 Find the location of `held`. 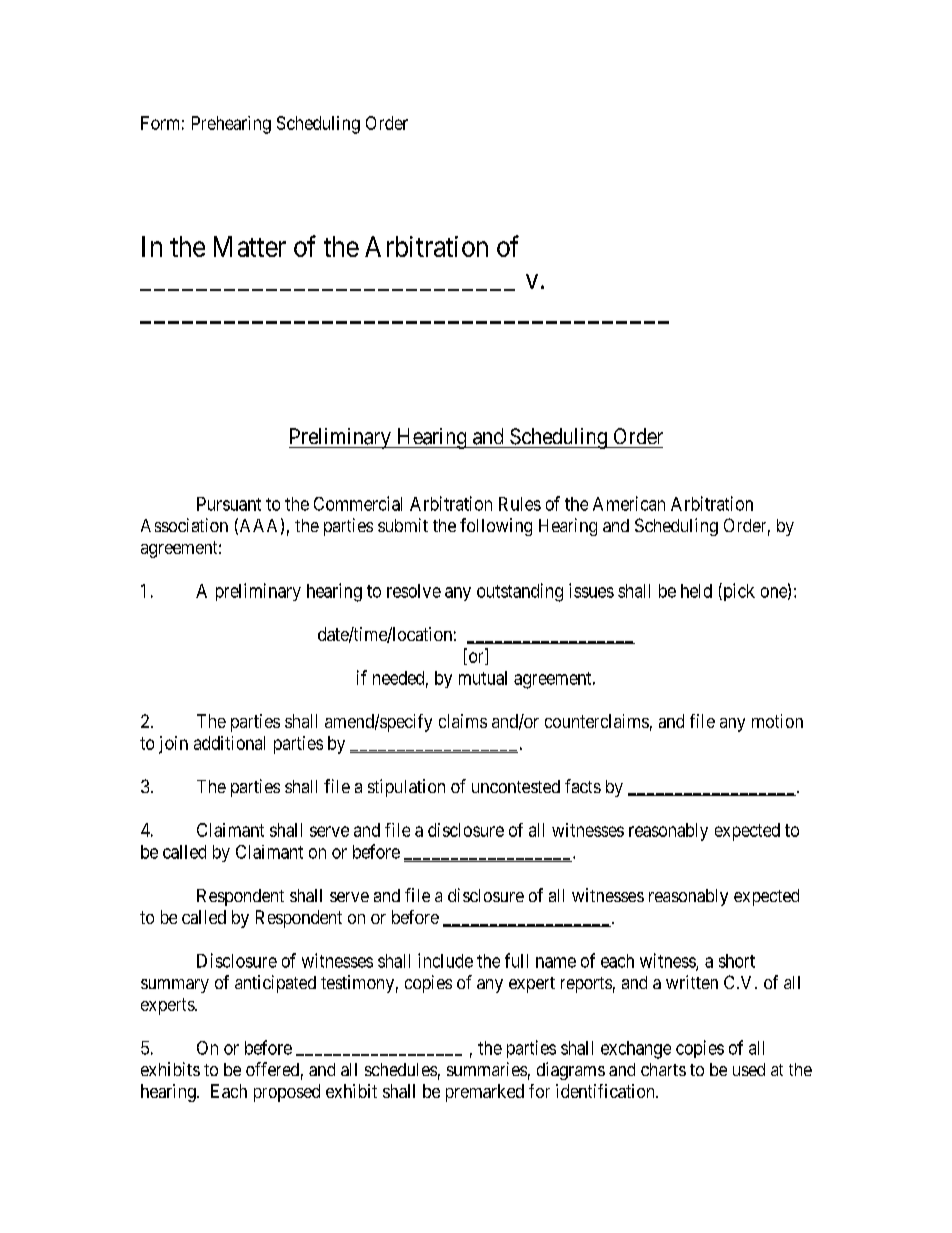

held is located at coordinates (696, 591).
